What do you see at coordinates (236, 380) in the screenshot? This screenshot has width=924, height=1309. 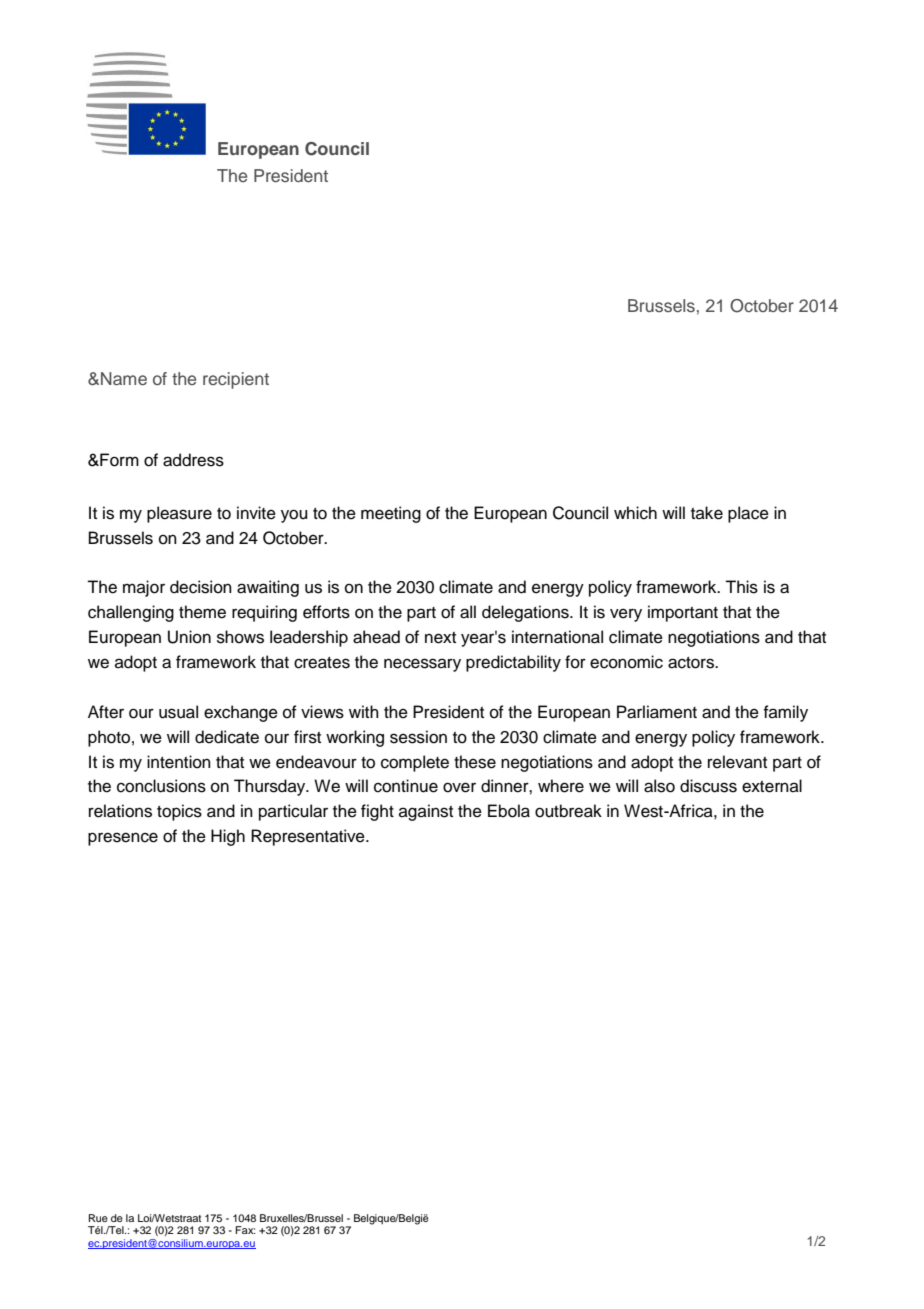 I see `recipient` at bounding box center [236, 380].
